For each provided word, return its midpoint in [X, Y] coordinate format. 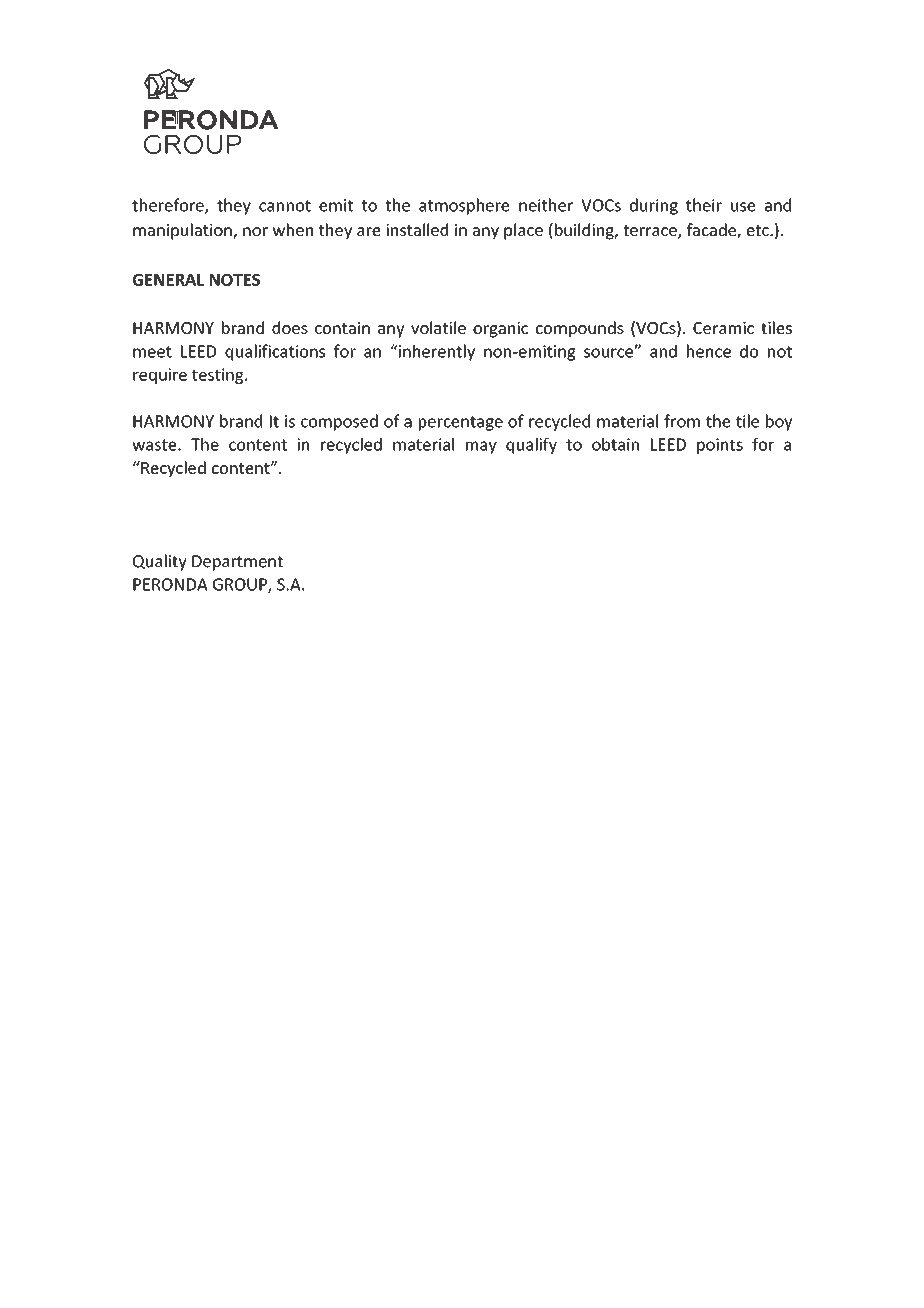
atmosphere [464, 206]
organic [500, 330]
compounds [580, 329]
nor [255, 231]
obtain [615, 444]
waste [155, 445]
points [720, 446]
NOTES [235, 280]
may [481, 447]
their [704, 205]
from [682, 421]
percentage [461, 423]
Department [237, 563]
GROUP [241, 585]
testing [219, 376]
